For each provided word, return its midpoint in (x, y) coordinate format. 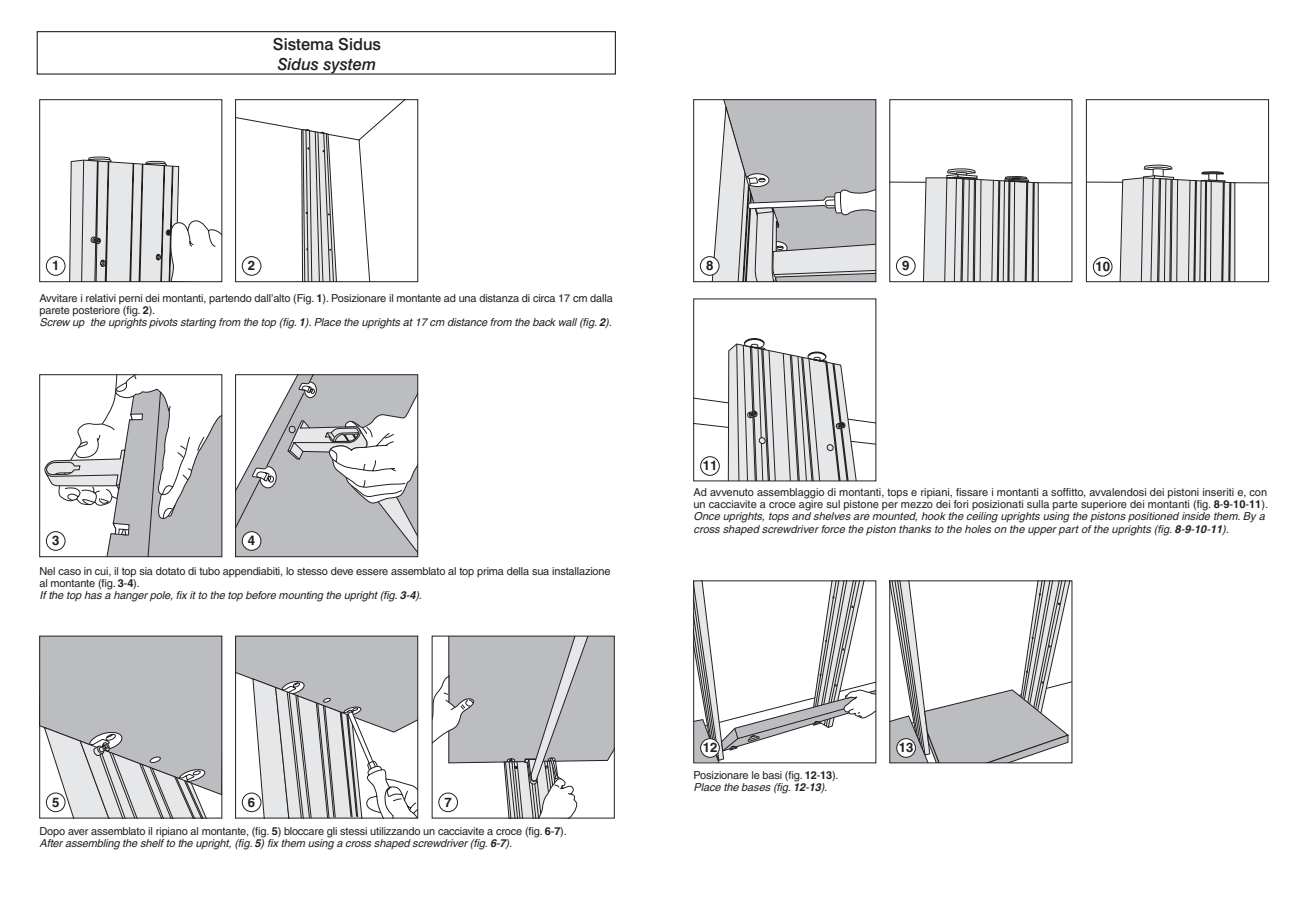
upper (1042, 531)
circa (544, 298)
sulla (1038, 504)
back (544, 322)
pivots (163, 323)
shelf (152, 843)
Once (707, 516)
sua (540, 572)
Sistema (303, 44)
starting (198, 323)
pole (161, 596)
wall (568, 322)
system (349, 67)
